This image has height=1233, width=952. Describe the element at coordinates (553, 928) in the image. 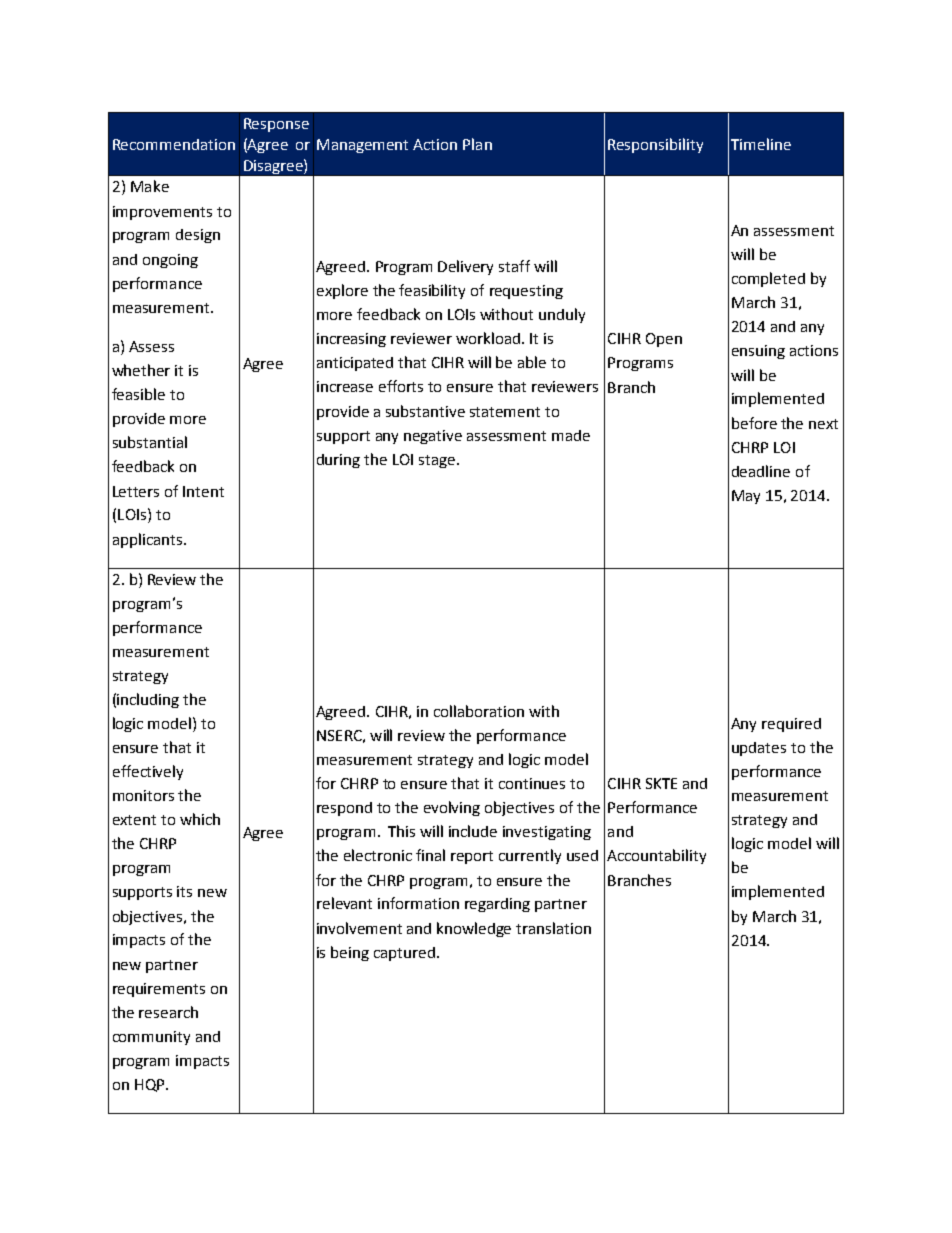

I see `translation` at that location.
